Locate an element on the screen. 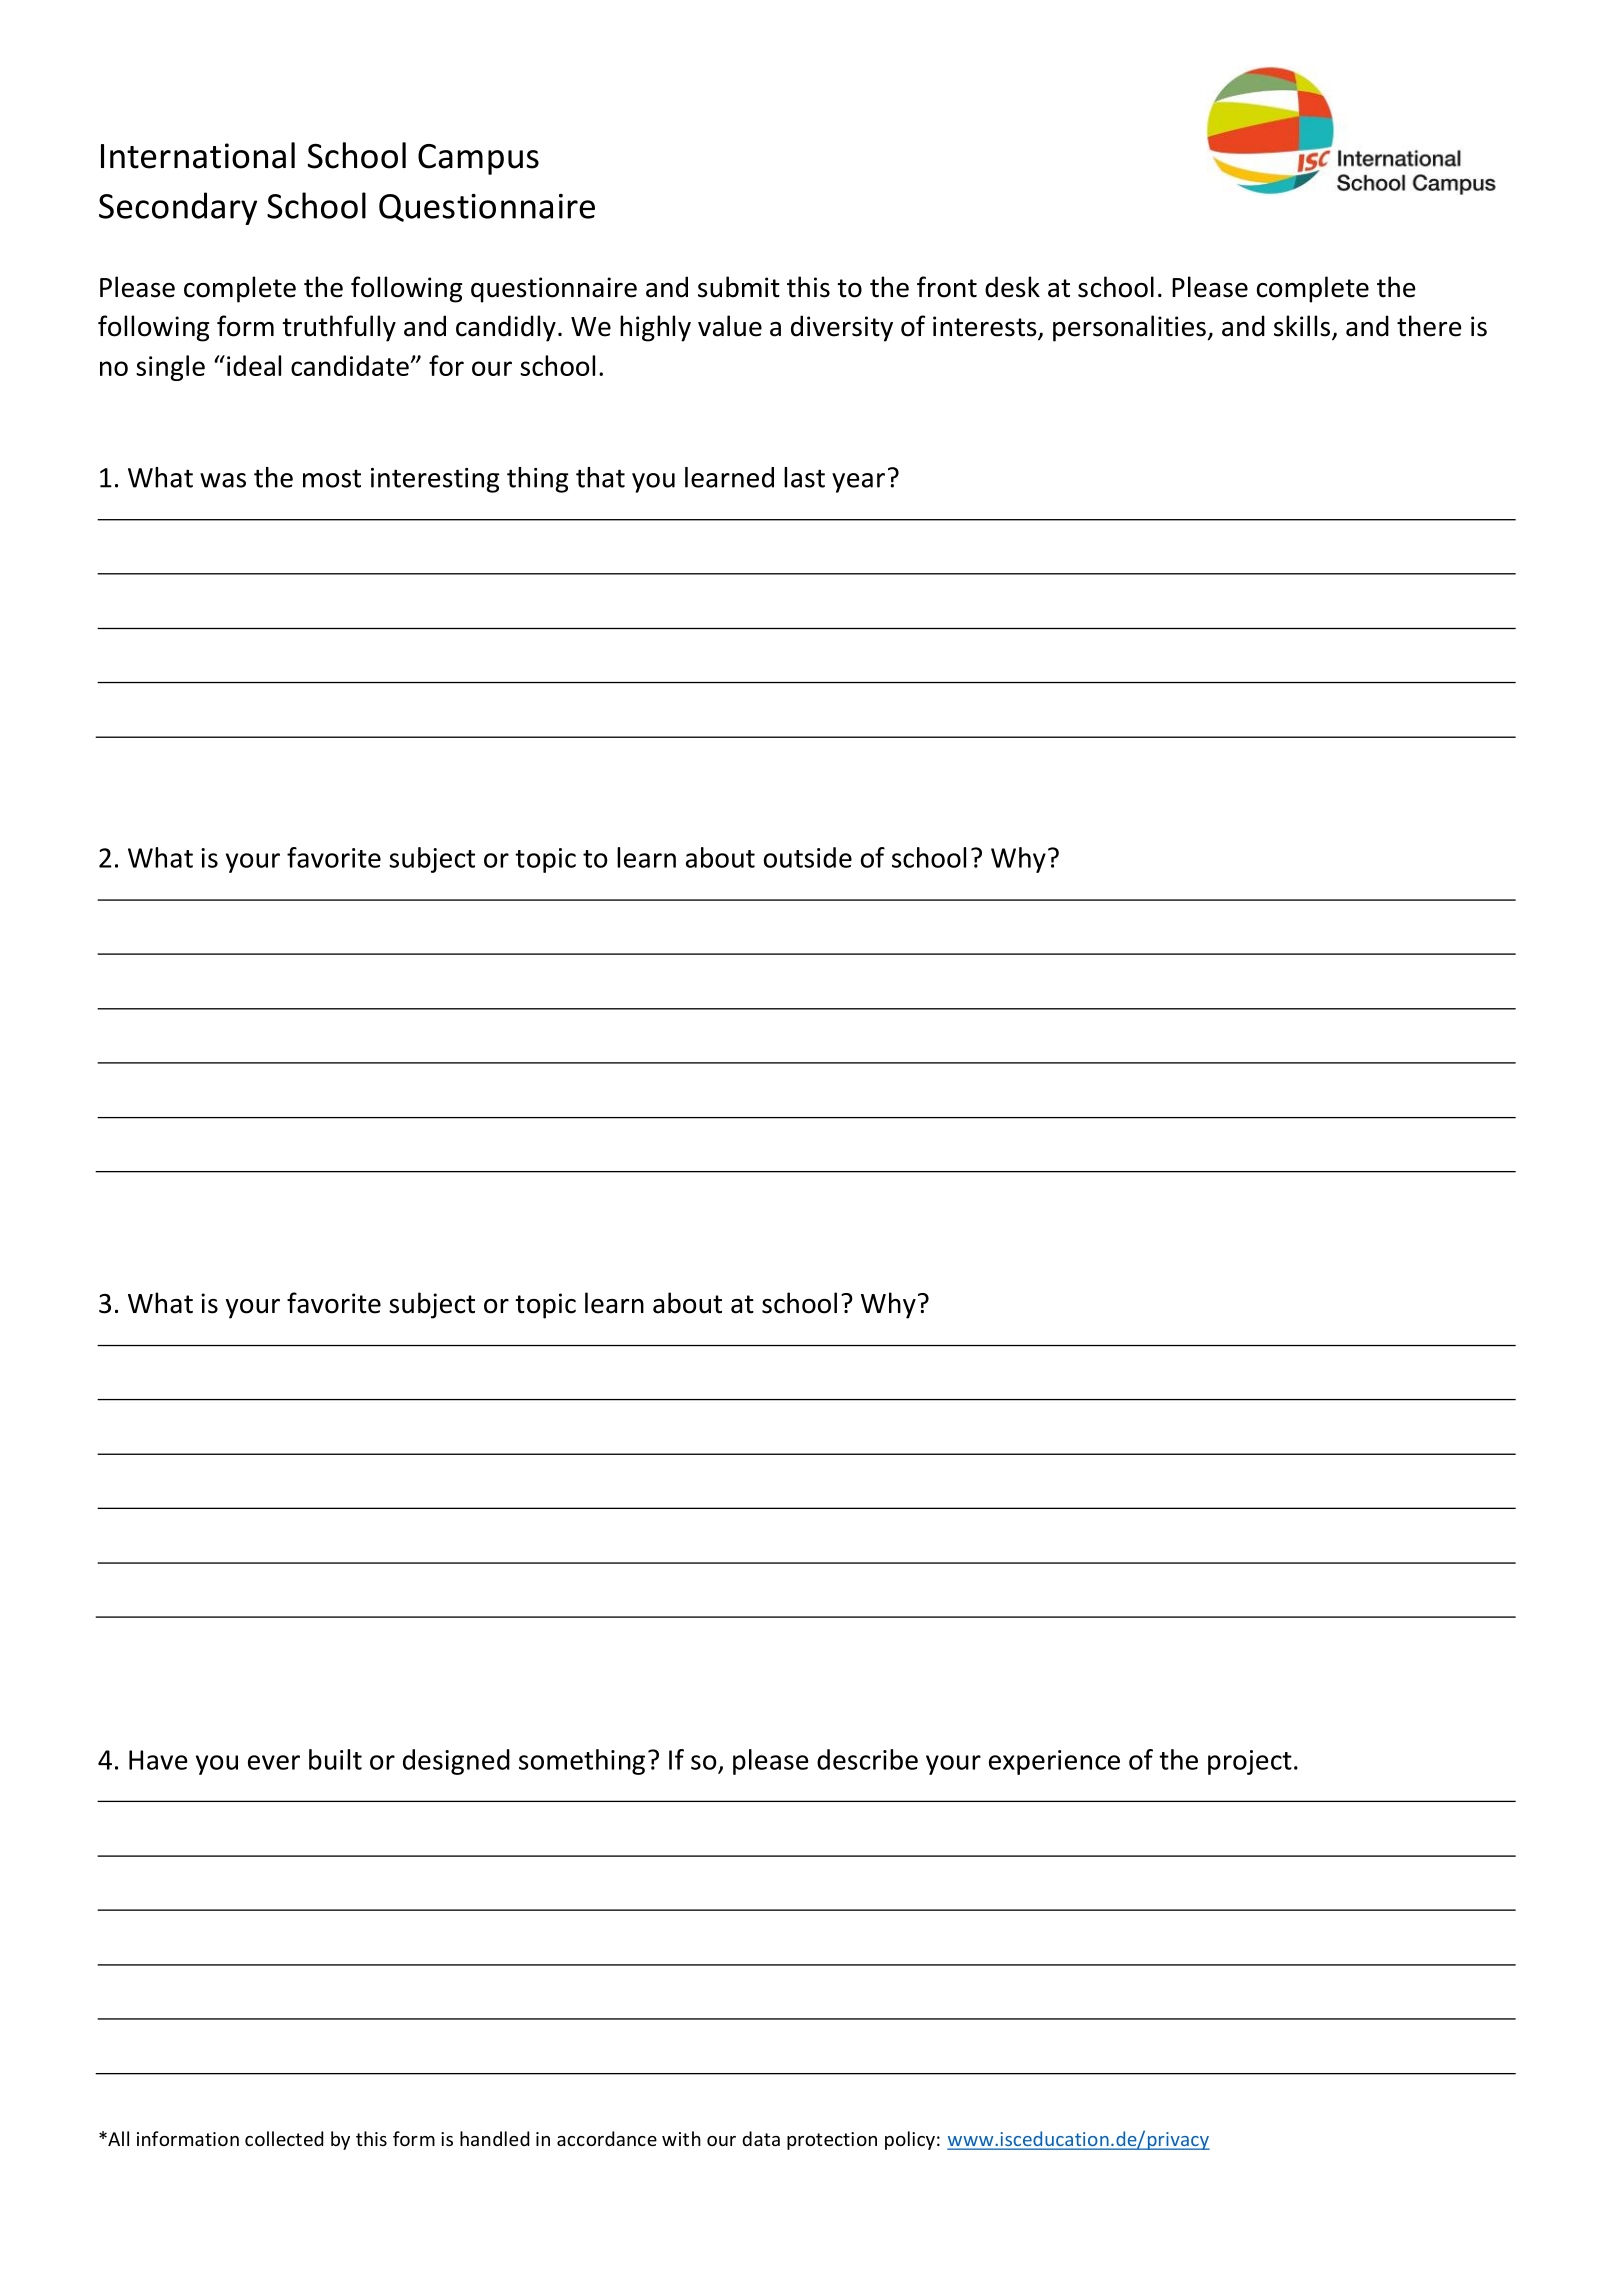  data is located at coordinates (761, 2138).
